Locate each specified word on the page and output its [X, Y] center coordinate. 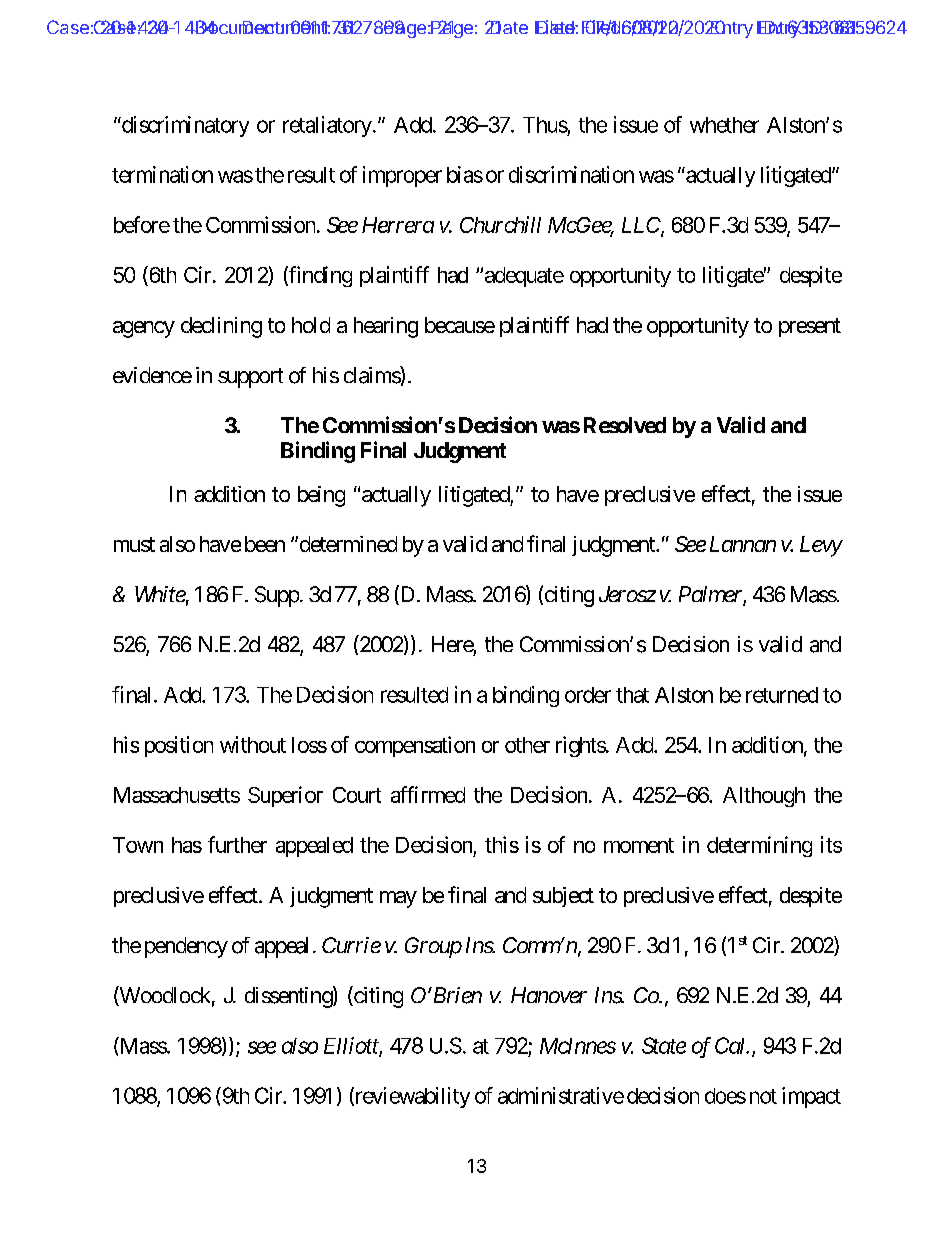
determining [759, 846]
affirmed [428, 794]
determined [347, 544]
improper [402, 176]
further [237, 844]
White [160, 594]
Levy [821, 546]
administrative [561, 1095]
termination [162, 174]
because [460, 325]
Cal [731, 1045]
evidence [152, 375]
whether [724, 125]
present [810, 327]
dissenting [289, 997]
